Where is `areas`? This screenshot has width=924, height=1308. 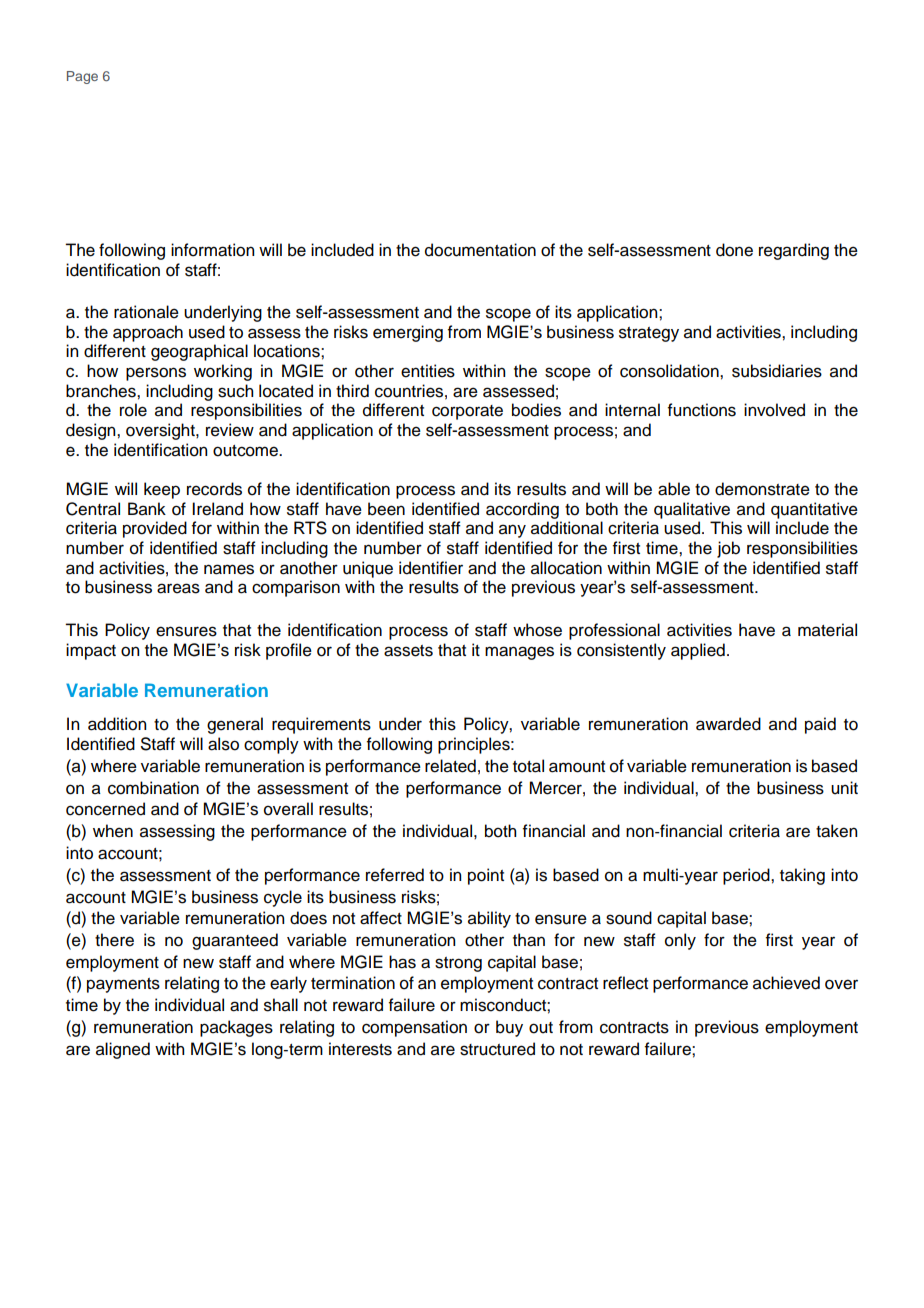
areas is located at coordinates (178, 588).
